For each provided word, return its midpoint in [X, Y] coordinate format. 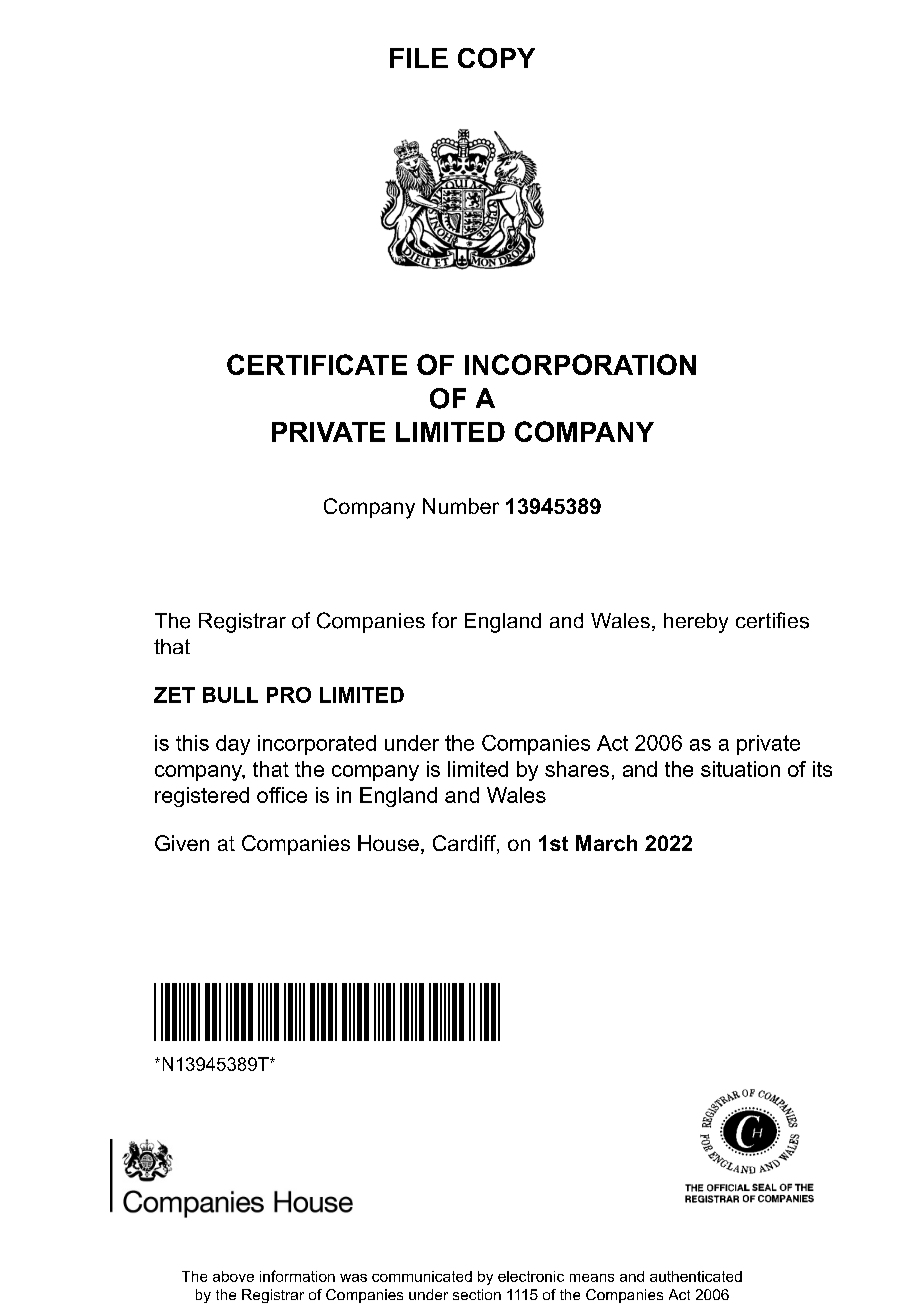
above [233, 1276]
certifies [772, 620]
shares [577, 769]
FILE [419, 58]
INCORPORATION [580, 364]
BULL [230, 695]
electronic [531, 1276]
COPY [496, 58]
